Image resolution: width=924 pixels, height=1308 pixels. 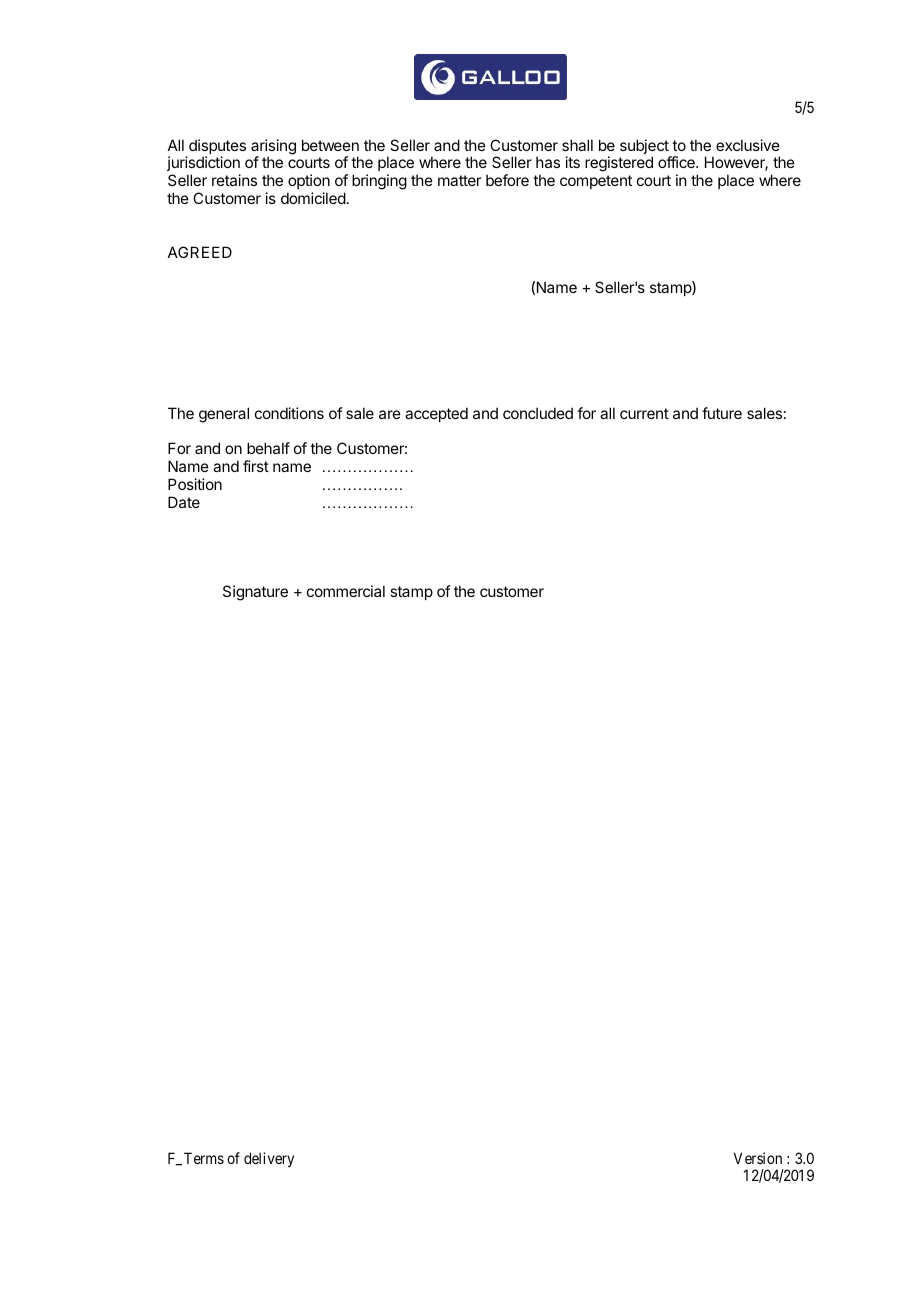 I want to click on future, so click(x=722, y=413).
